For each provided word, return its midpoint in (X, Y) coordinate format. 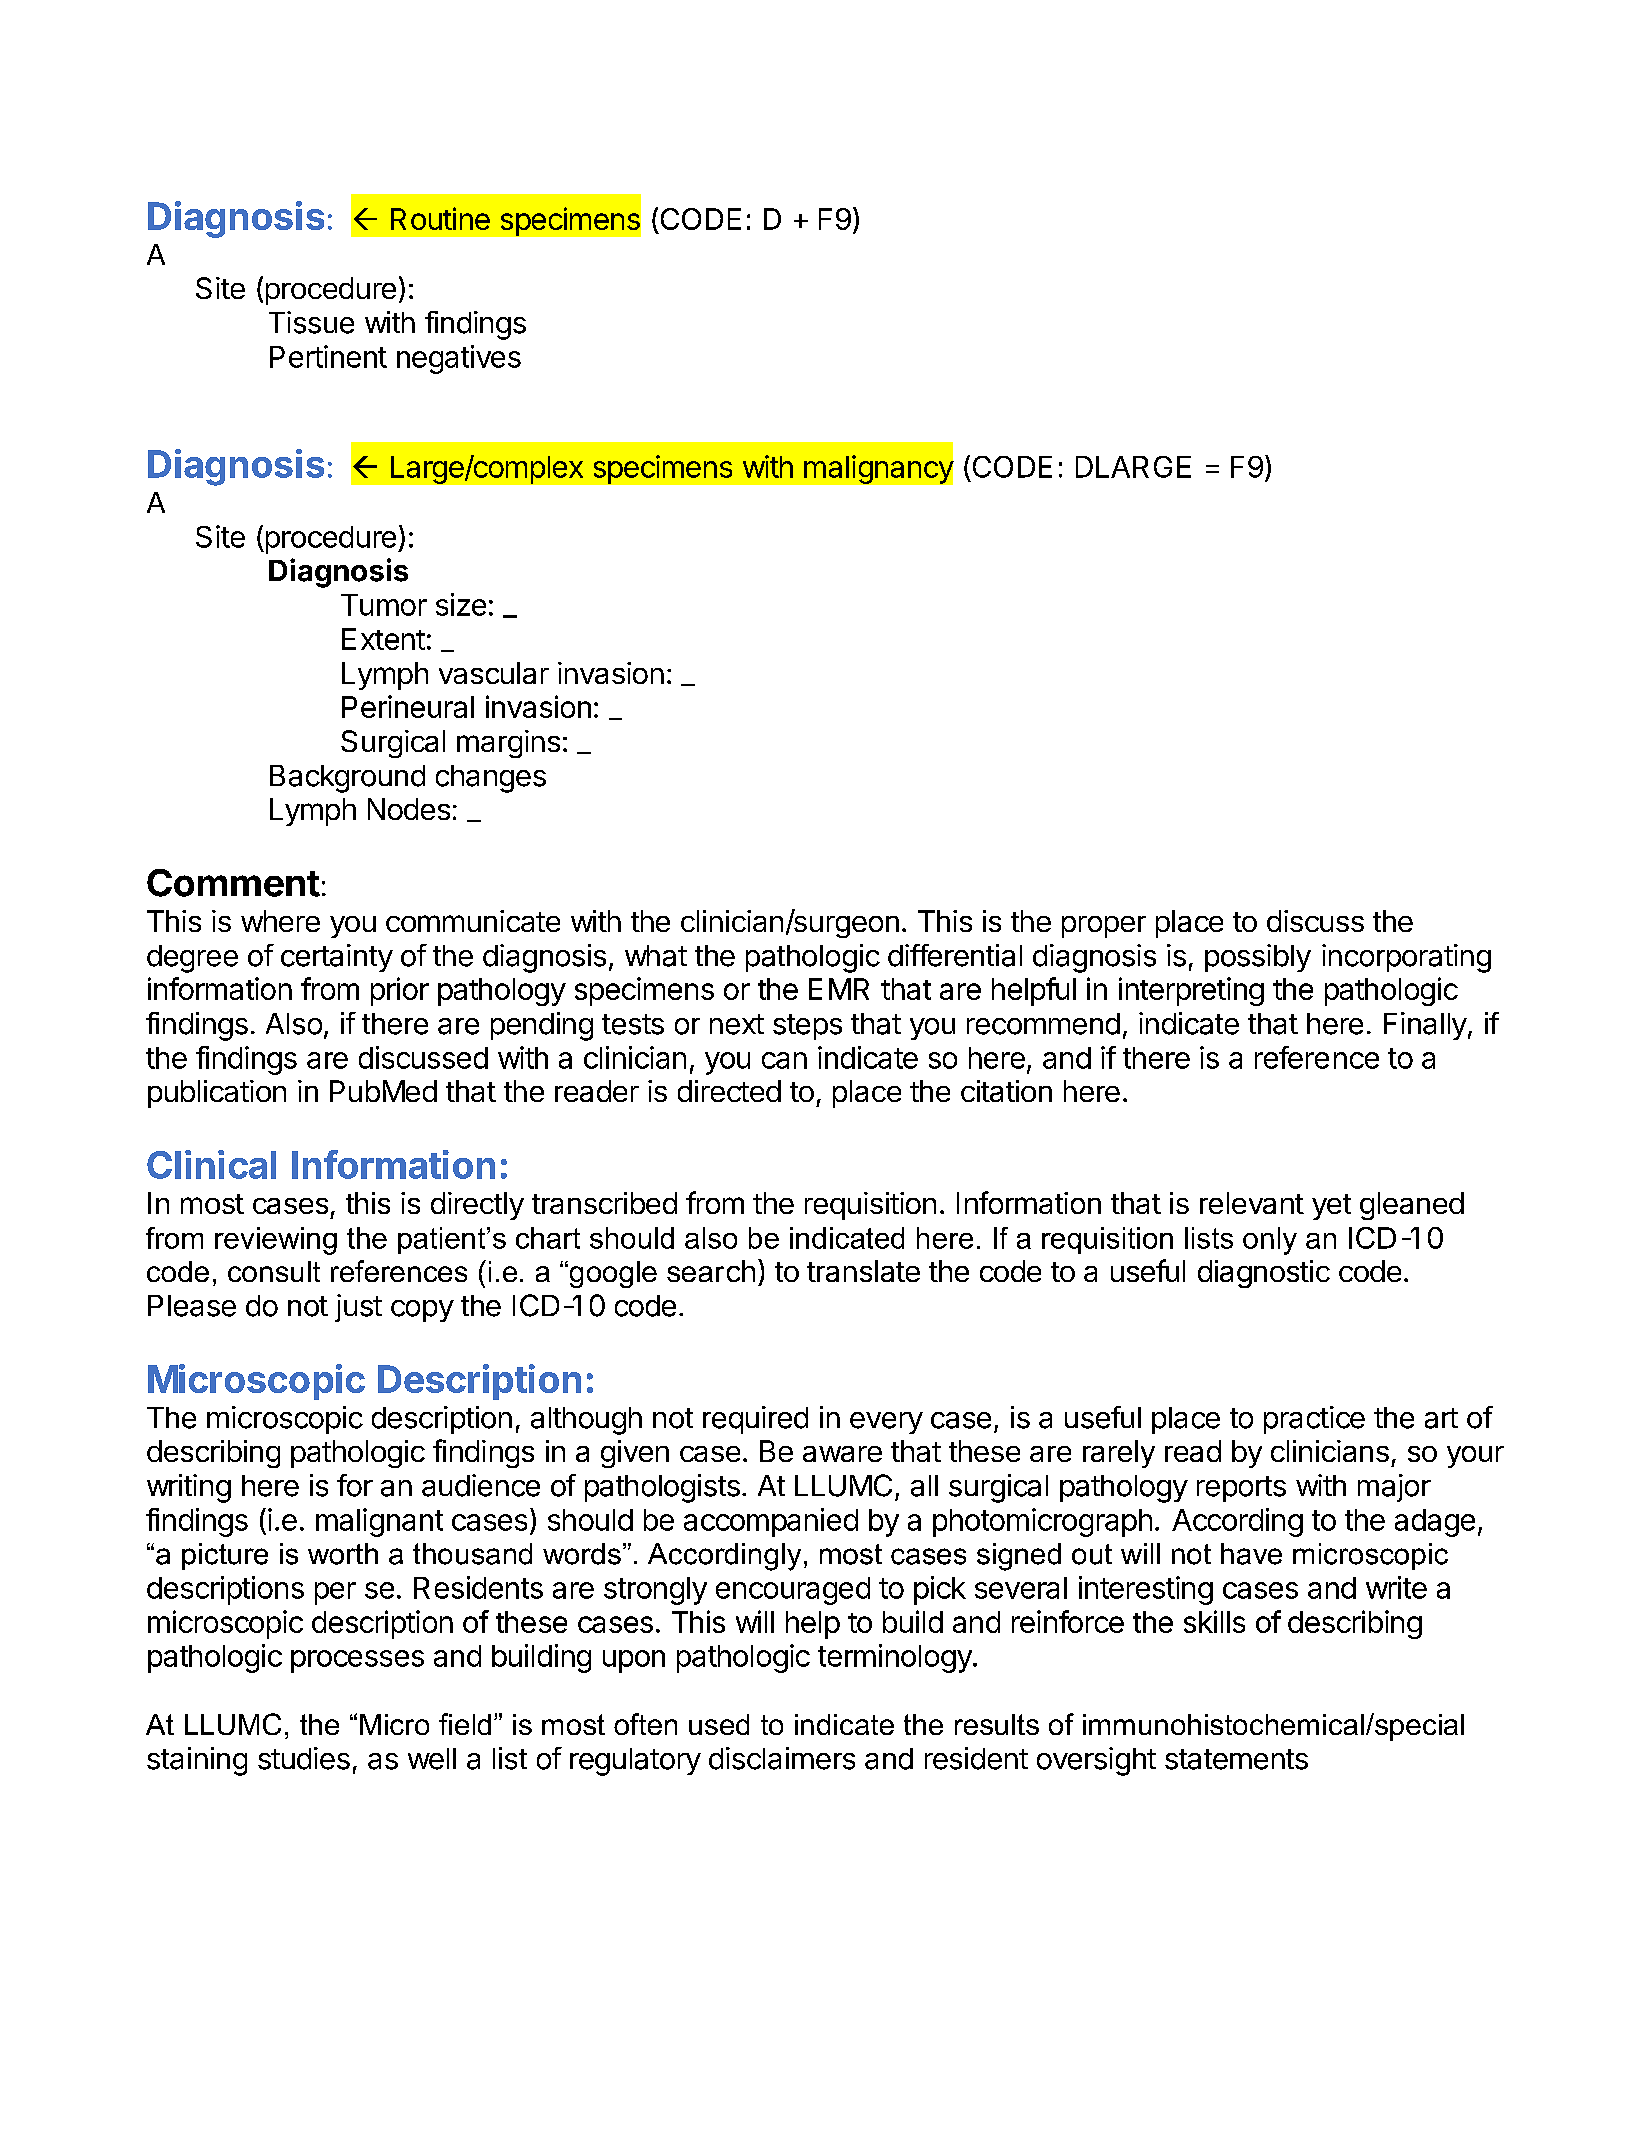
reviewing (276, 1241)
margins (508, 744)
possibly (1258, 958)
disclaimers (782, 1758)
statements (1236, 1759)
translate (863, 1271)
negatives (459, 359)
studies (304, 1758)
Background (347, 779)
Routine (440, 218)
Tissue (311, 322)
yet (1331, 1207)
